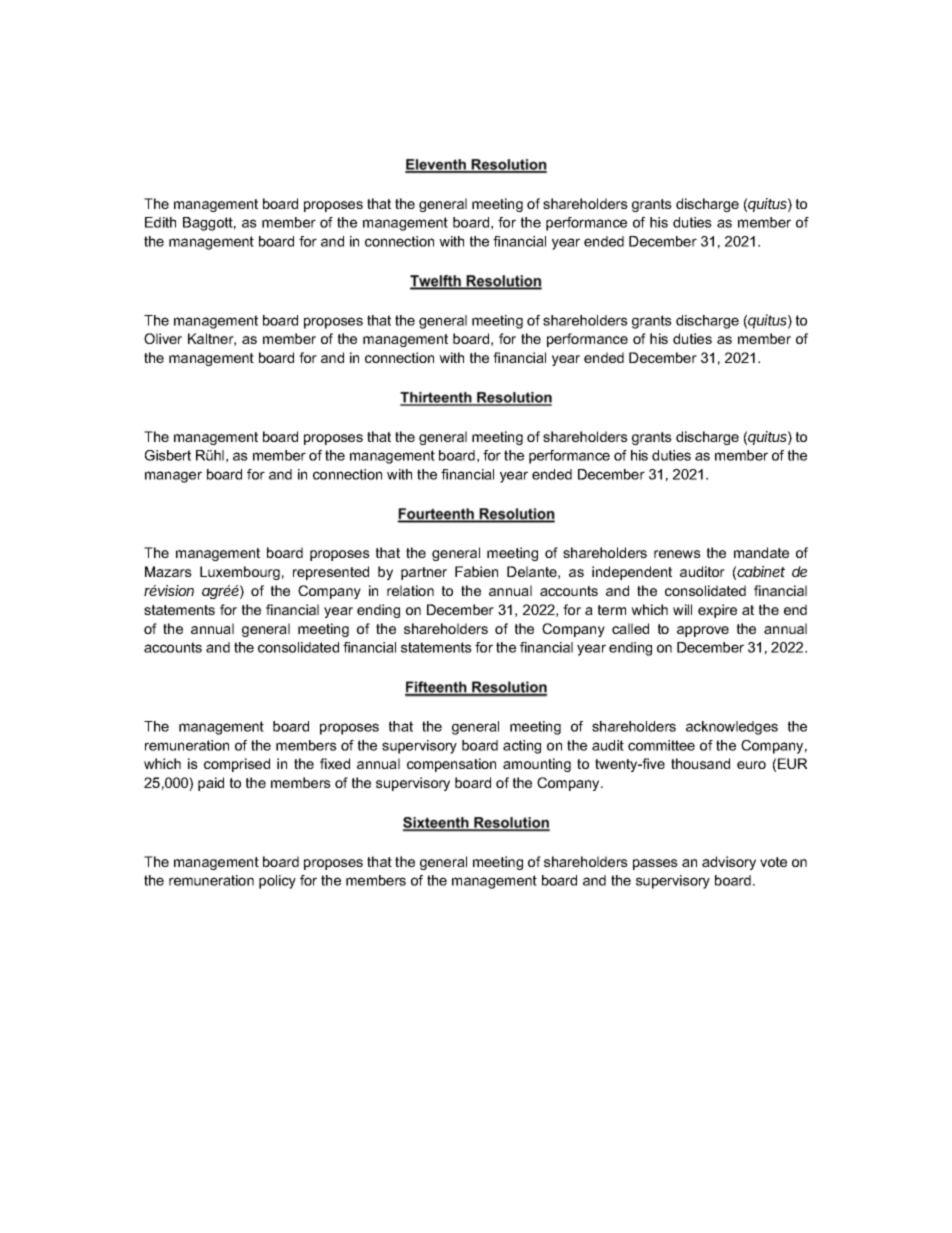  Describe the element at coordinates (240, 573) in the screenshot. I see `Luxembourg` at that location.
